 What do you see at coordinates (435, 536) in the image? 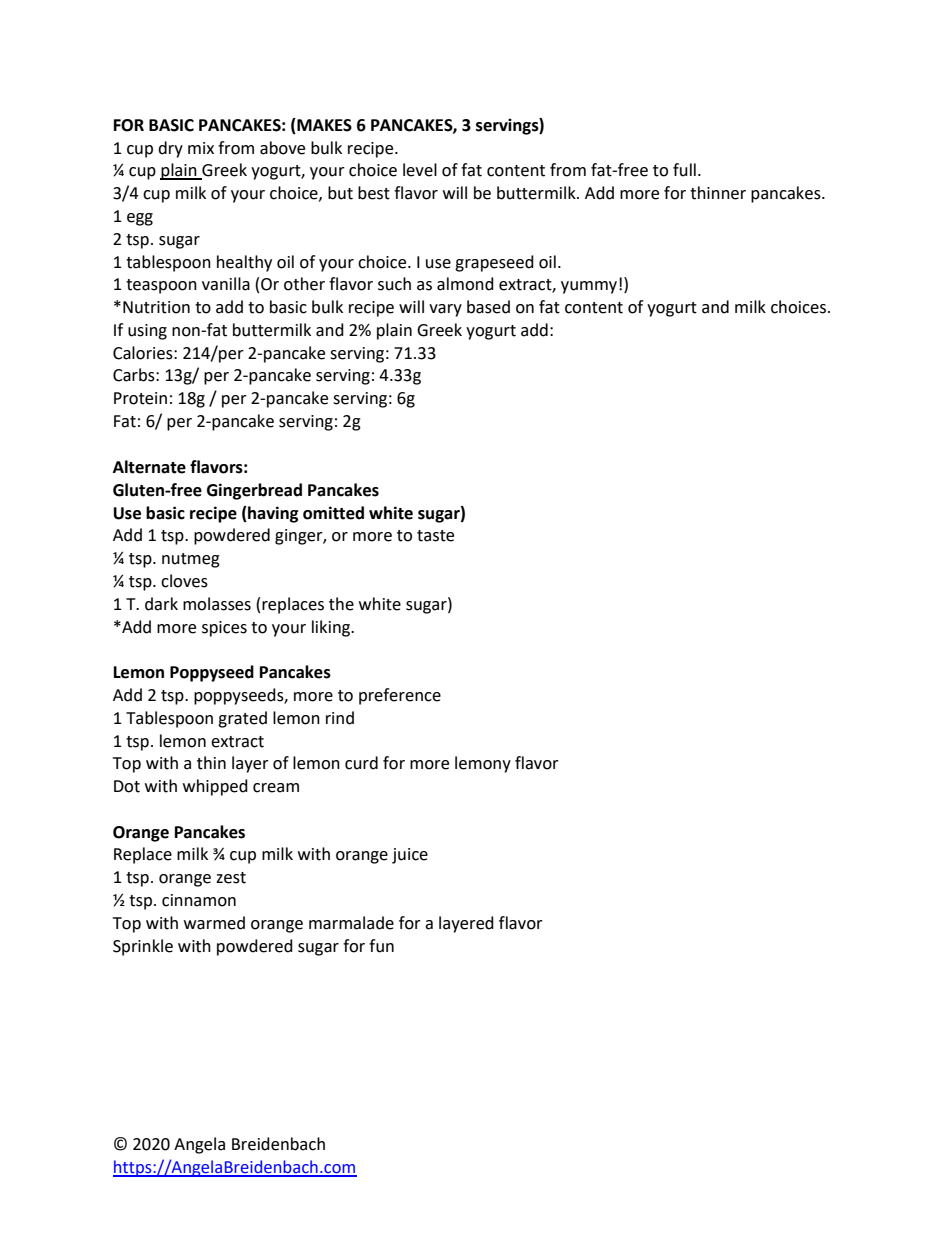
I see `taste` at bounding box center [435, 536].
